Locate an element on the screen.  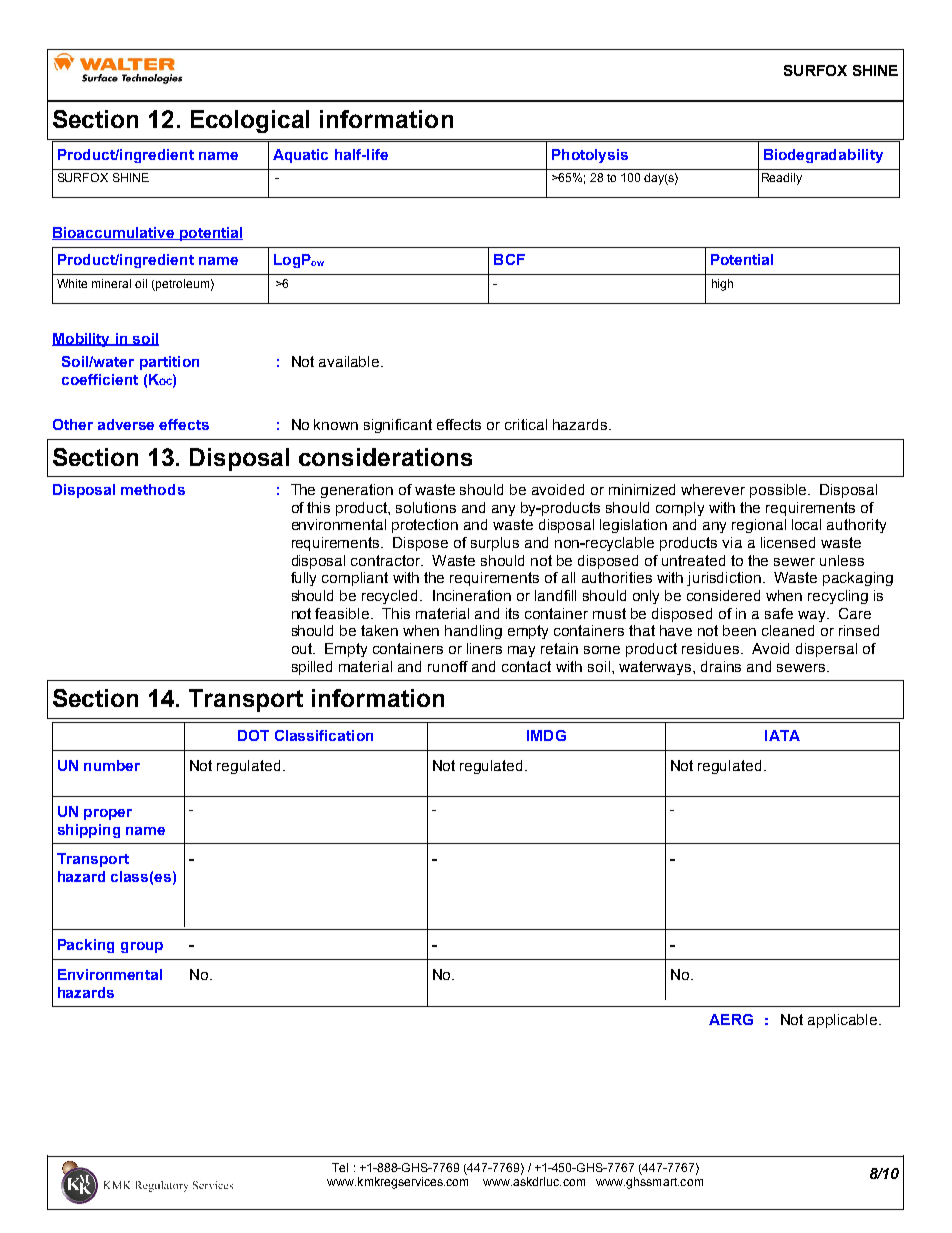
IATA is located at coordinates (782, 735).
